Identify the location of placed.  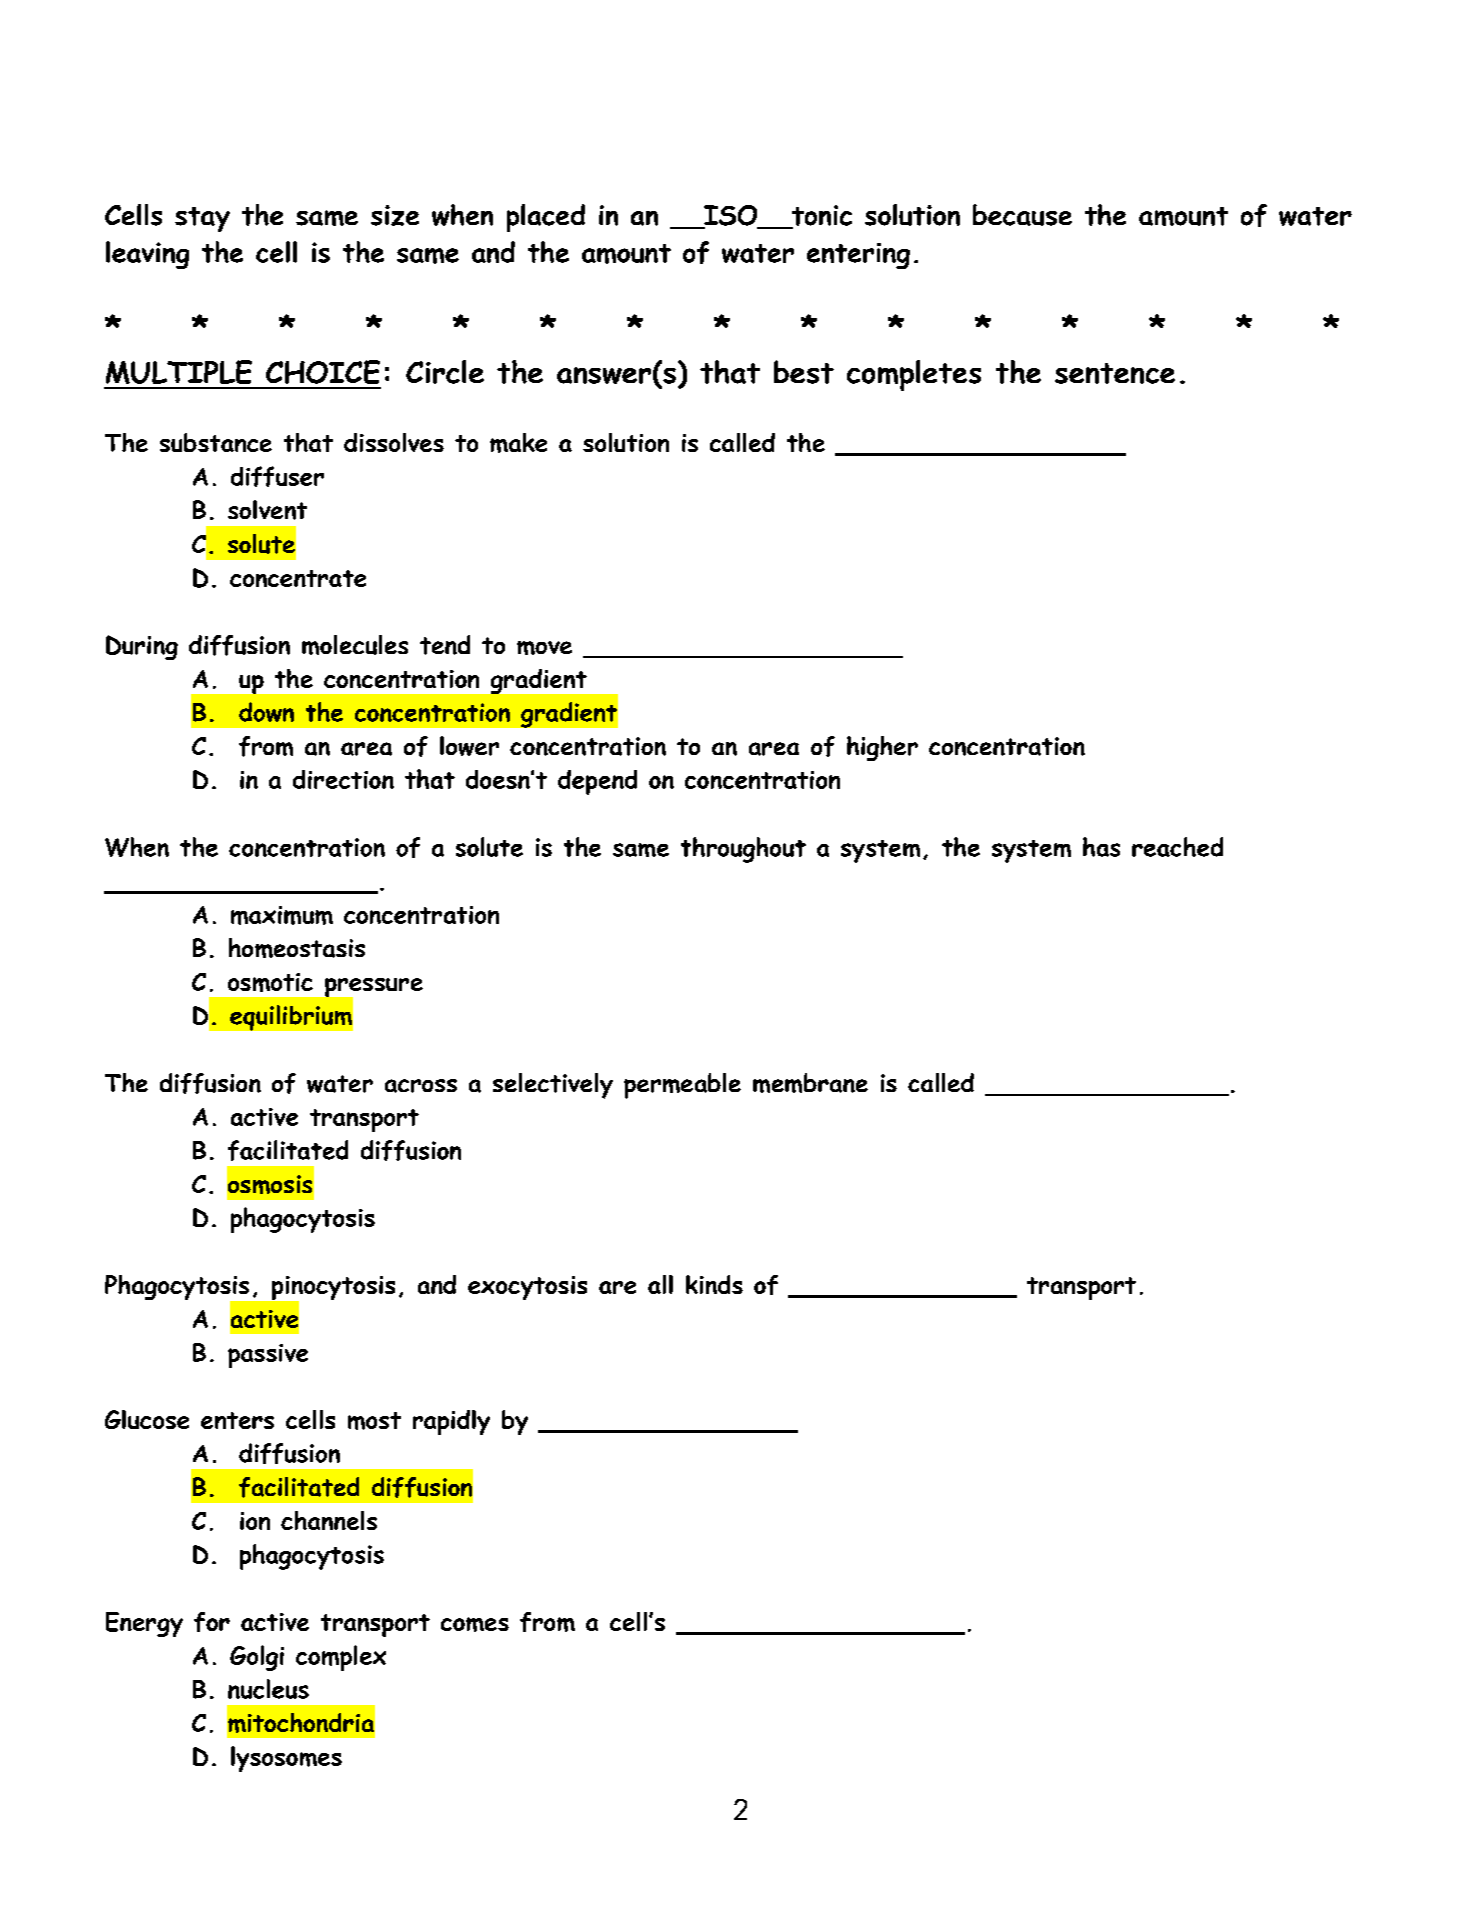
(546, 218).
